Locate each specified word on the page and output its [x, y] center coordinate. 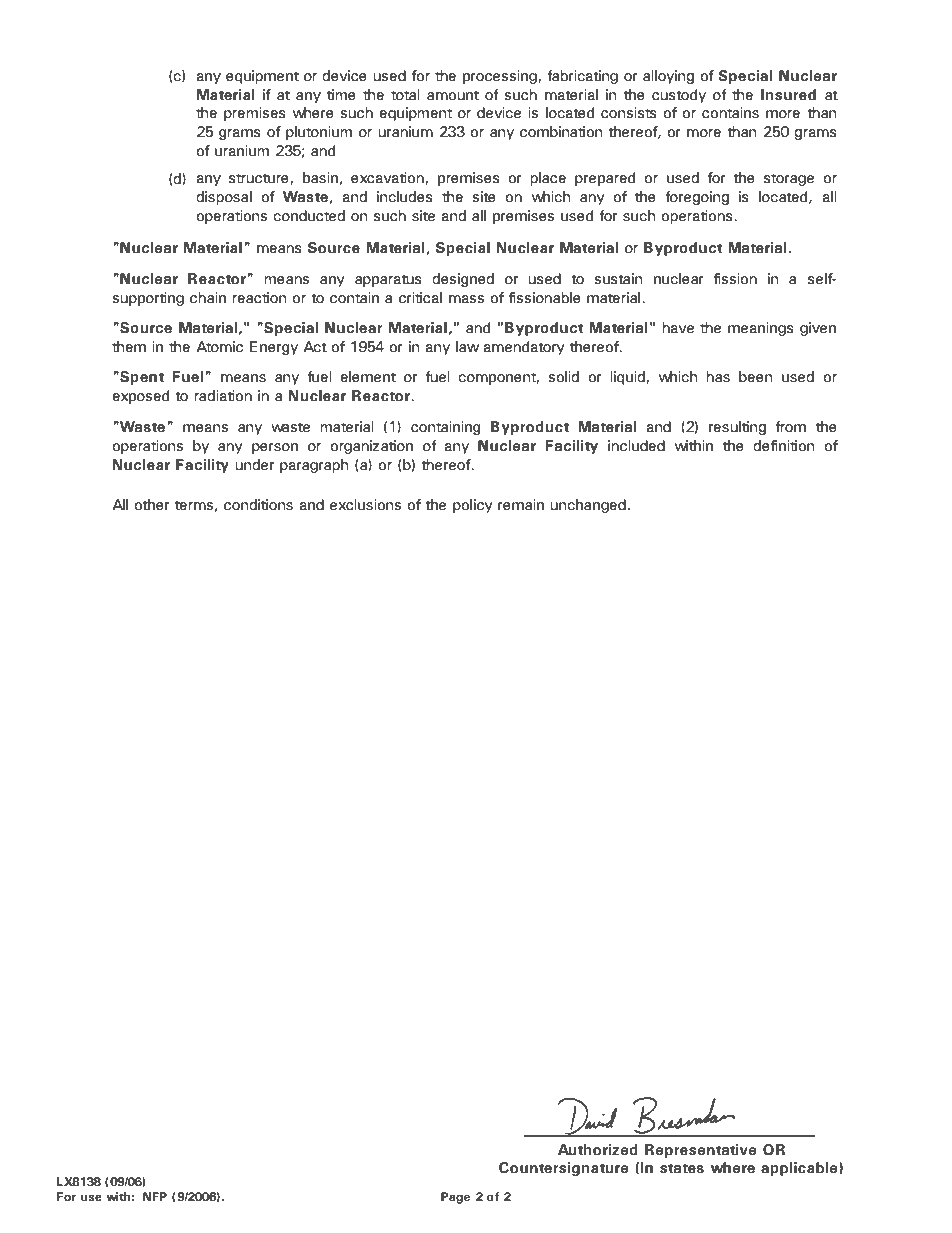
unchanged [588, 506]
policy [473, 506]
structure [260, 179]
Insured [788, 95]
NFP [155, 1196]
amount [453, 95]
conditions [258, 505]
